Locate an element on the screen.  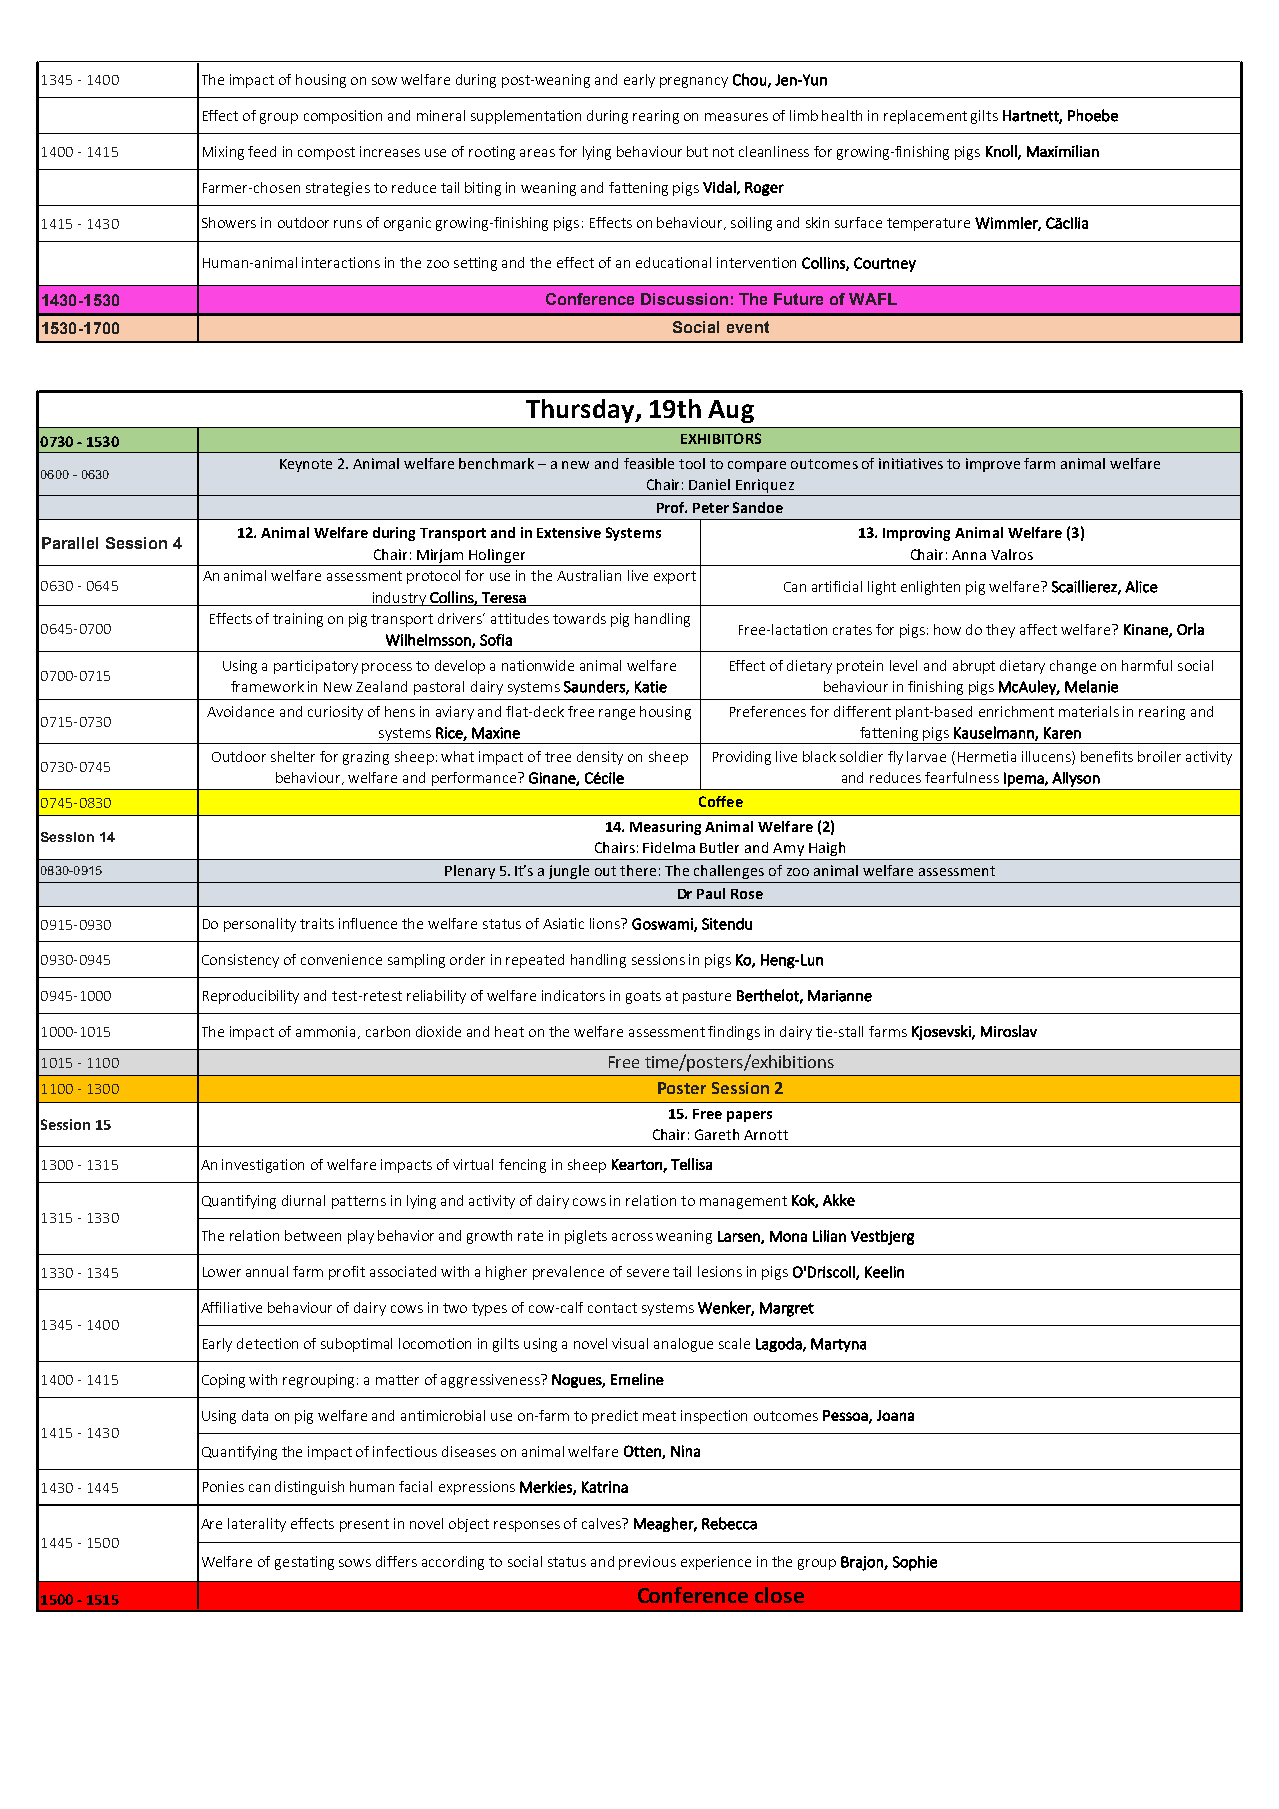
Ponies is located at coordinates (223, 1486).
